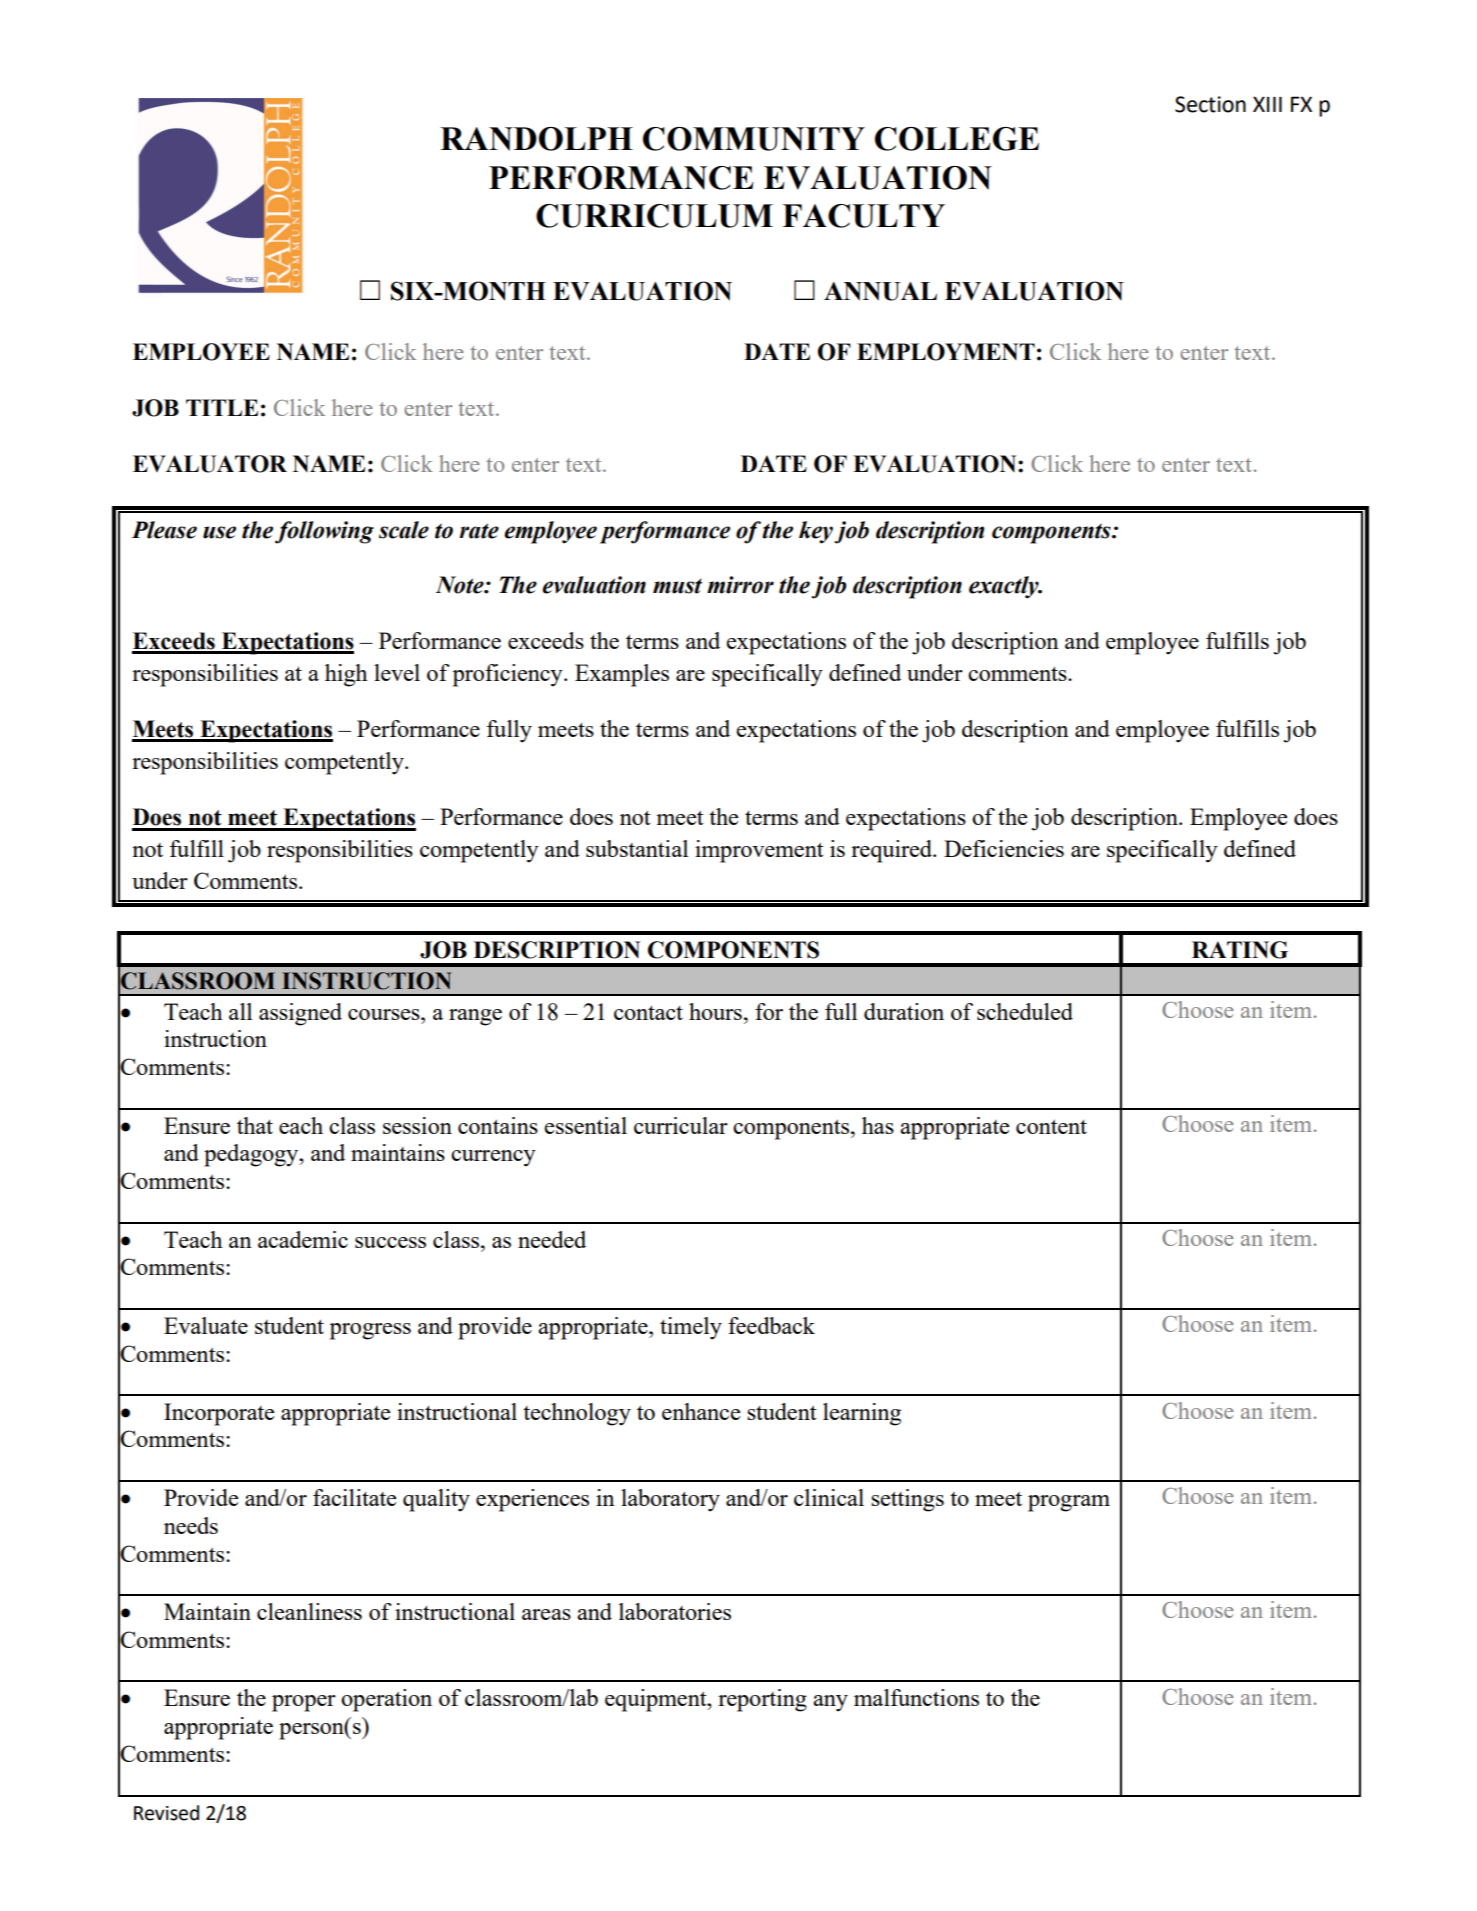 The width and height of the image is (1477, 1911). What do you see at coordinates (324, 532) in the image?
I see `following` at bounding box center [324, 532].
